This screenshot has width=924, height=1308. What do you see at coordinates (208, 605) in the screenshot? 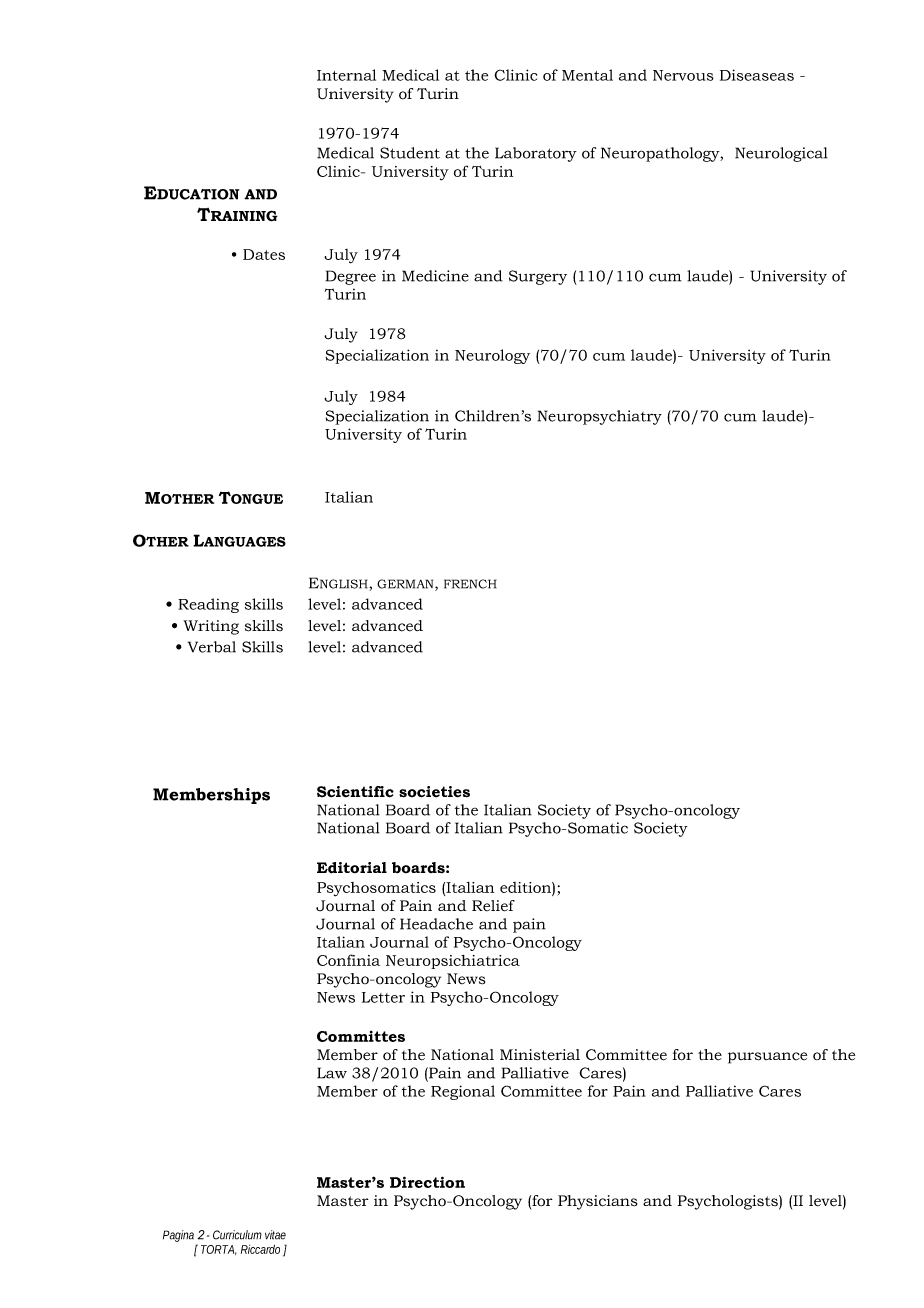
I see `Reading` at bounding box center [208, 605].
